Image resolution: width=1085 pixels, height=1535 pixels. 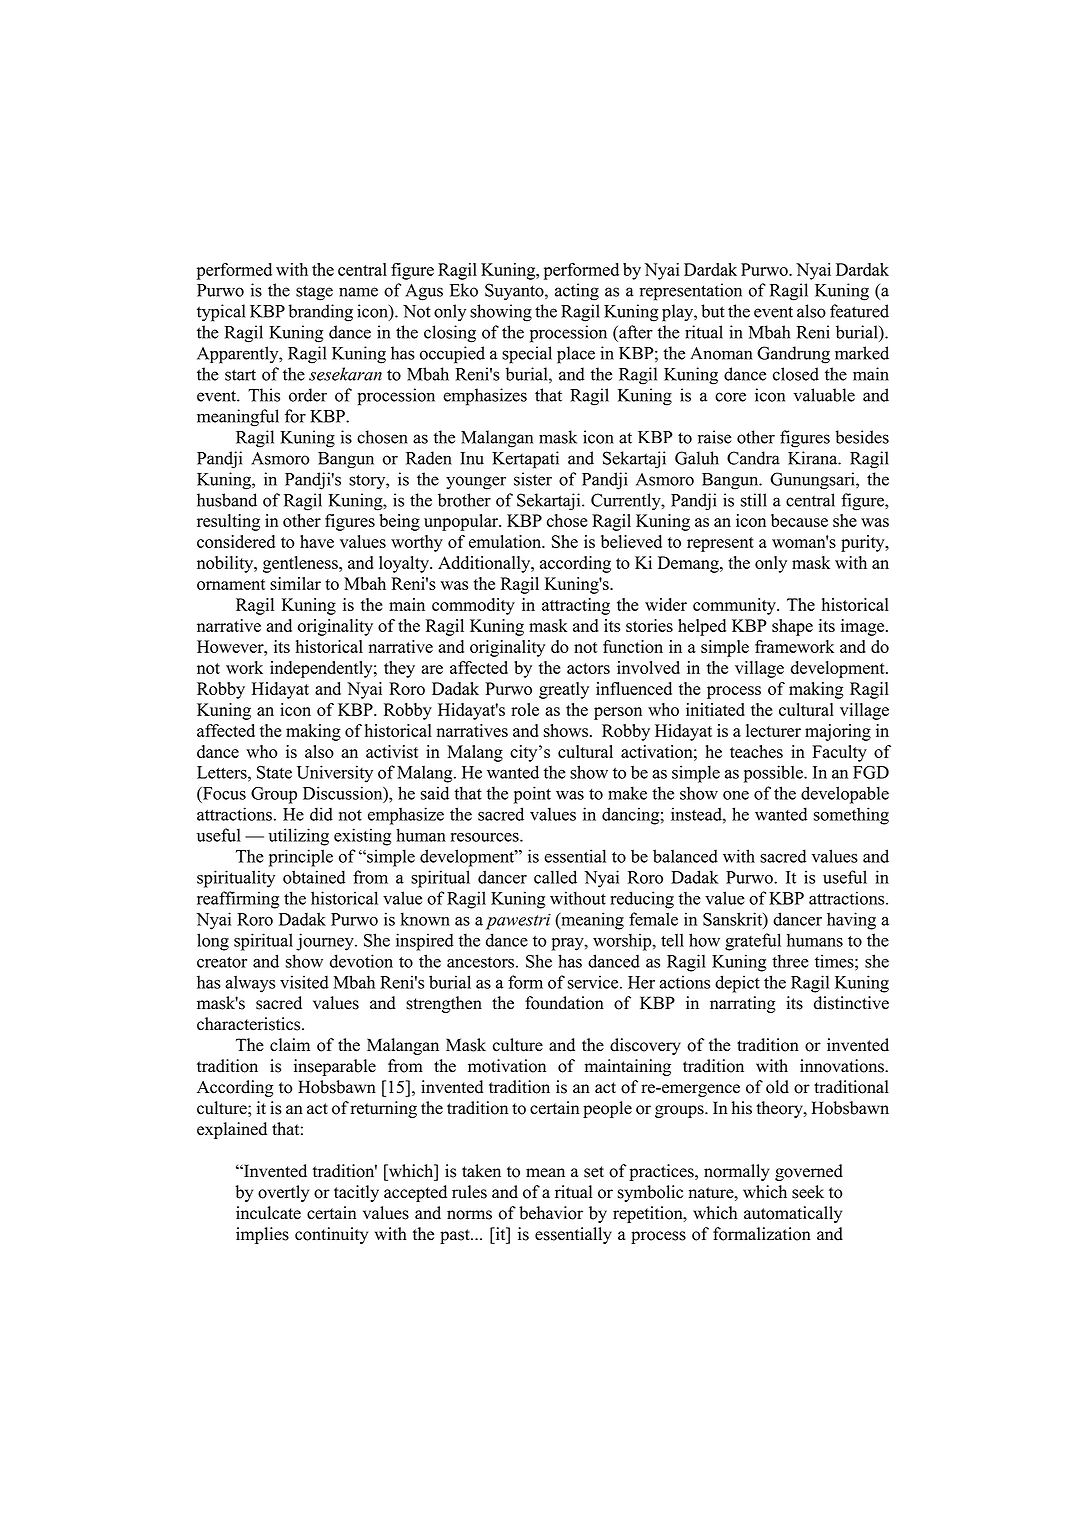 What do you see at coordinates (527, 355) in the screenshot?
I see `special` at bounding box center [527, 355].
